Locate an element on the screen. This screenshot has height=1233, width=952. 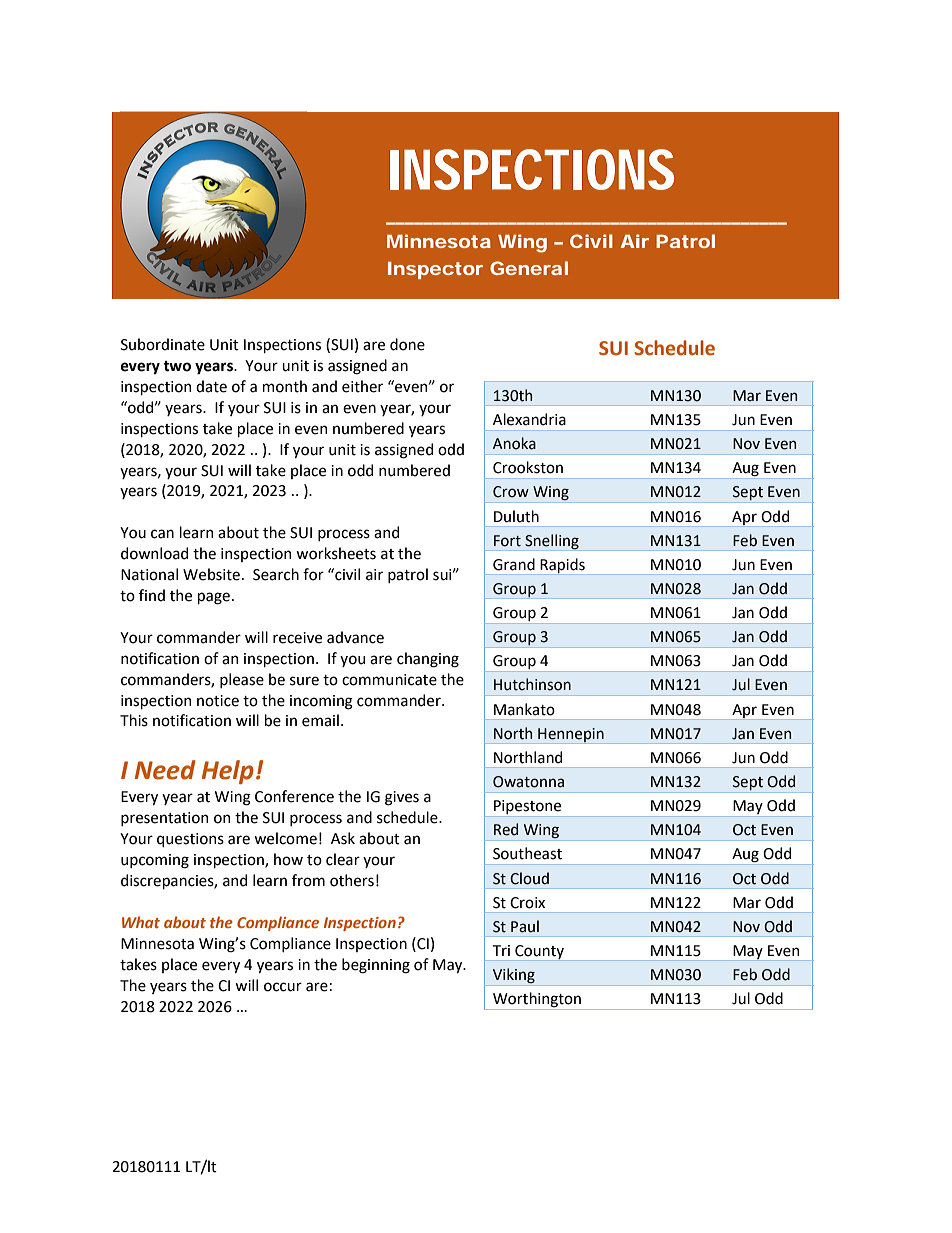
either is located at coordinates (362, 386).
